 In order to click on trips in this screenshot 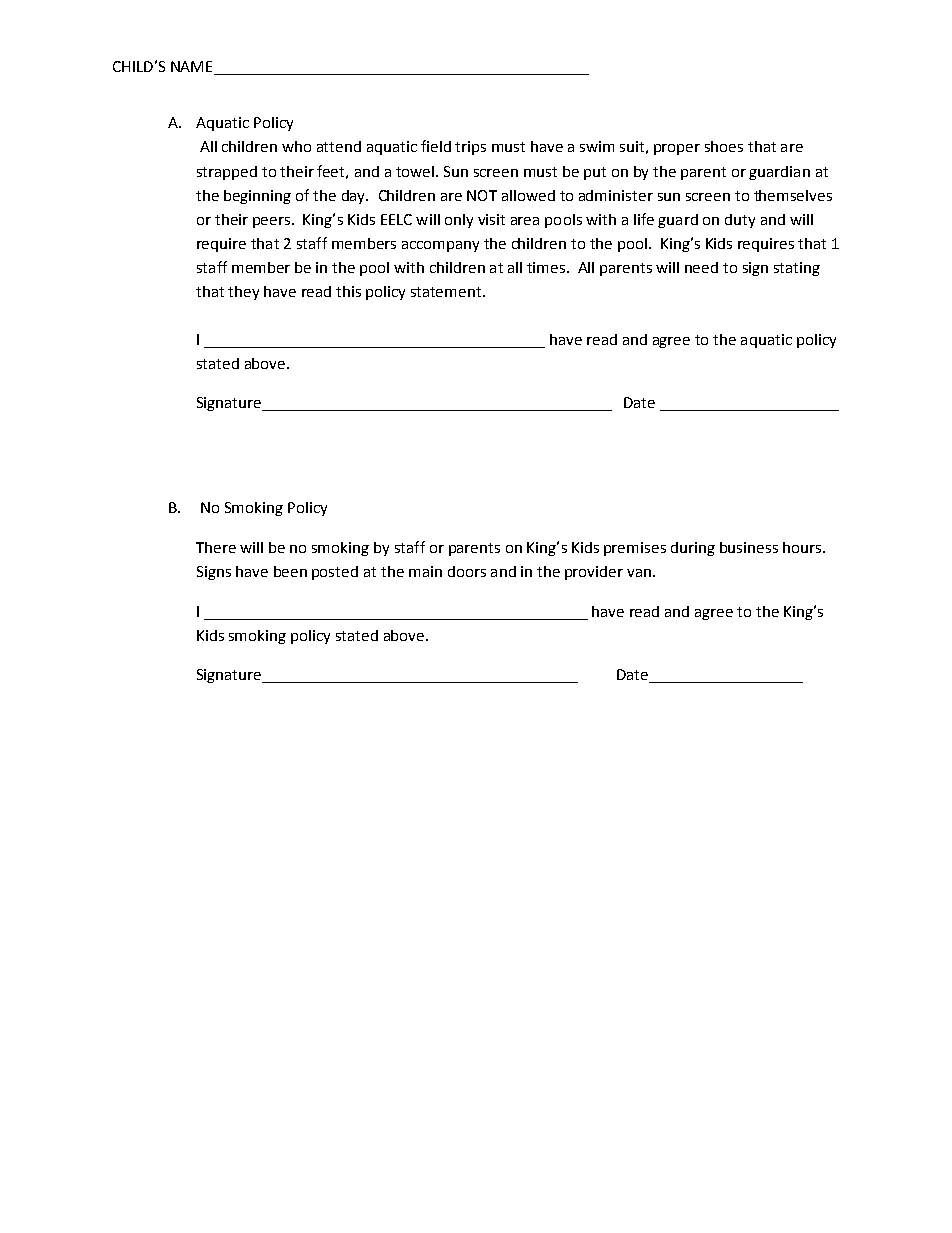, I will do `click(470, 148)`.
